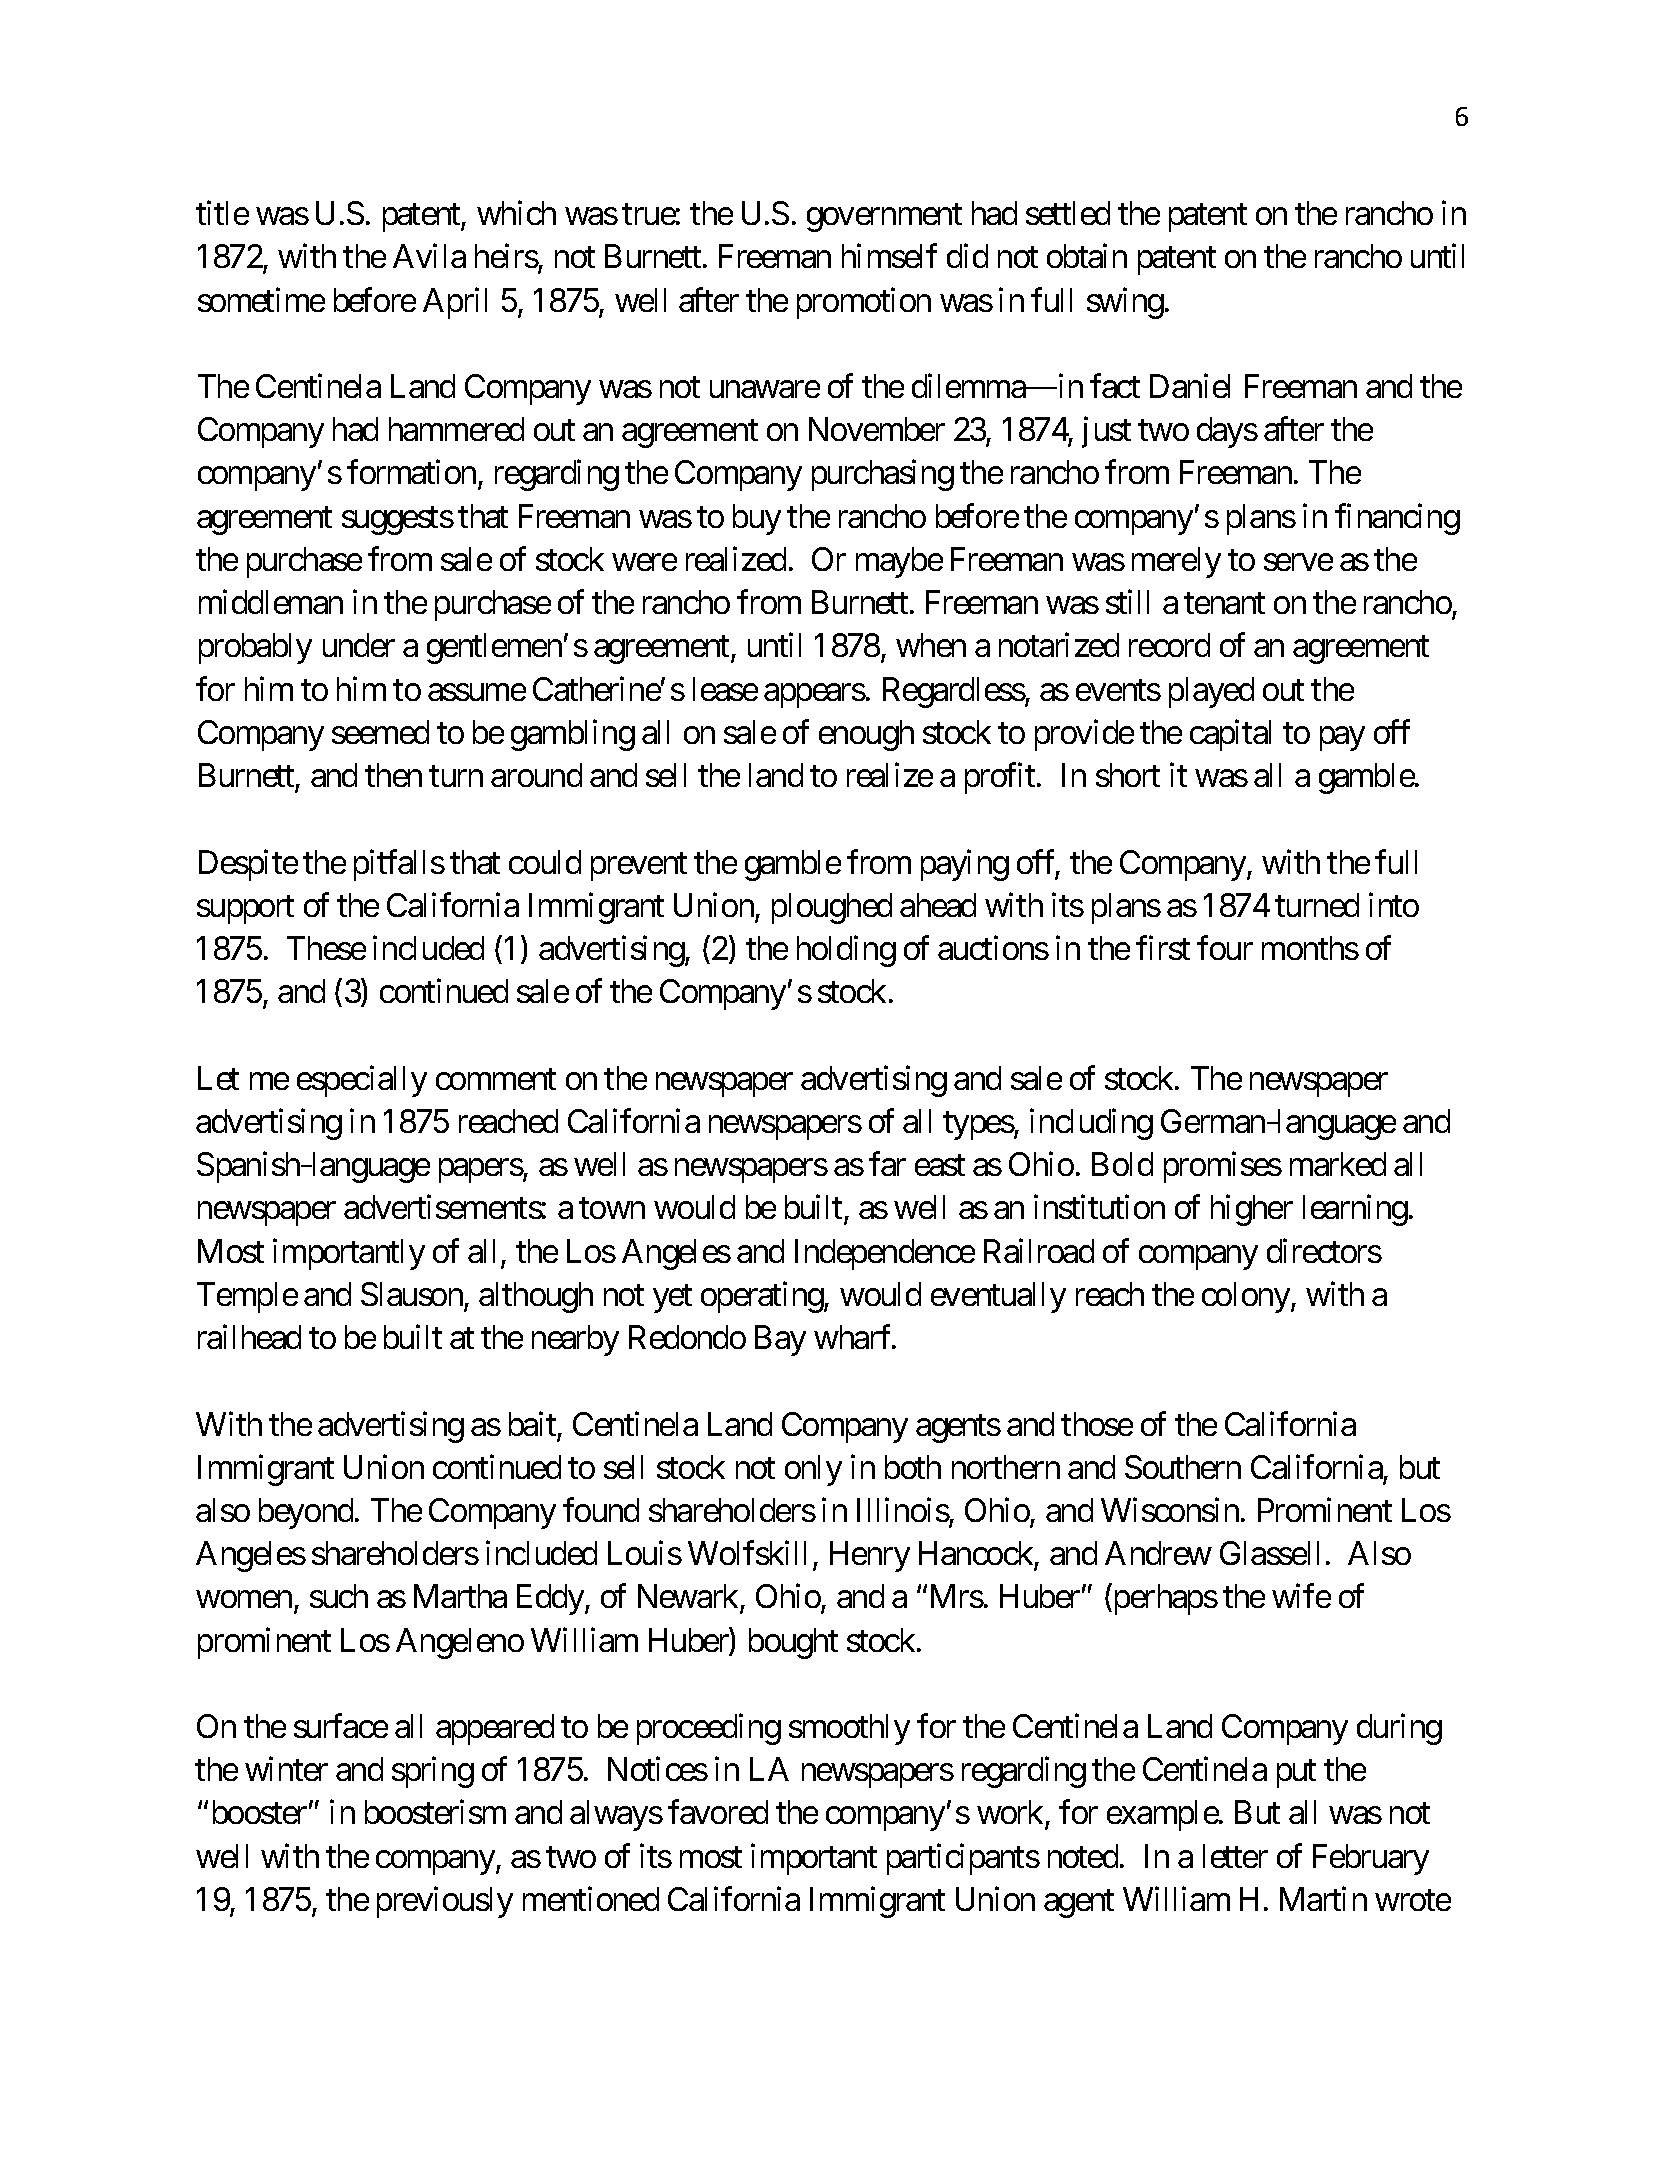 Image resolution: width=1666 pixels, height=2157 pixels. What do you see at coordinates (445, 1902) in the screenshot?
I see `previously` at bounding box center [445, 1902].
